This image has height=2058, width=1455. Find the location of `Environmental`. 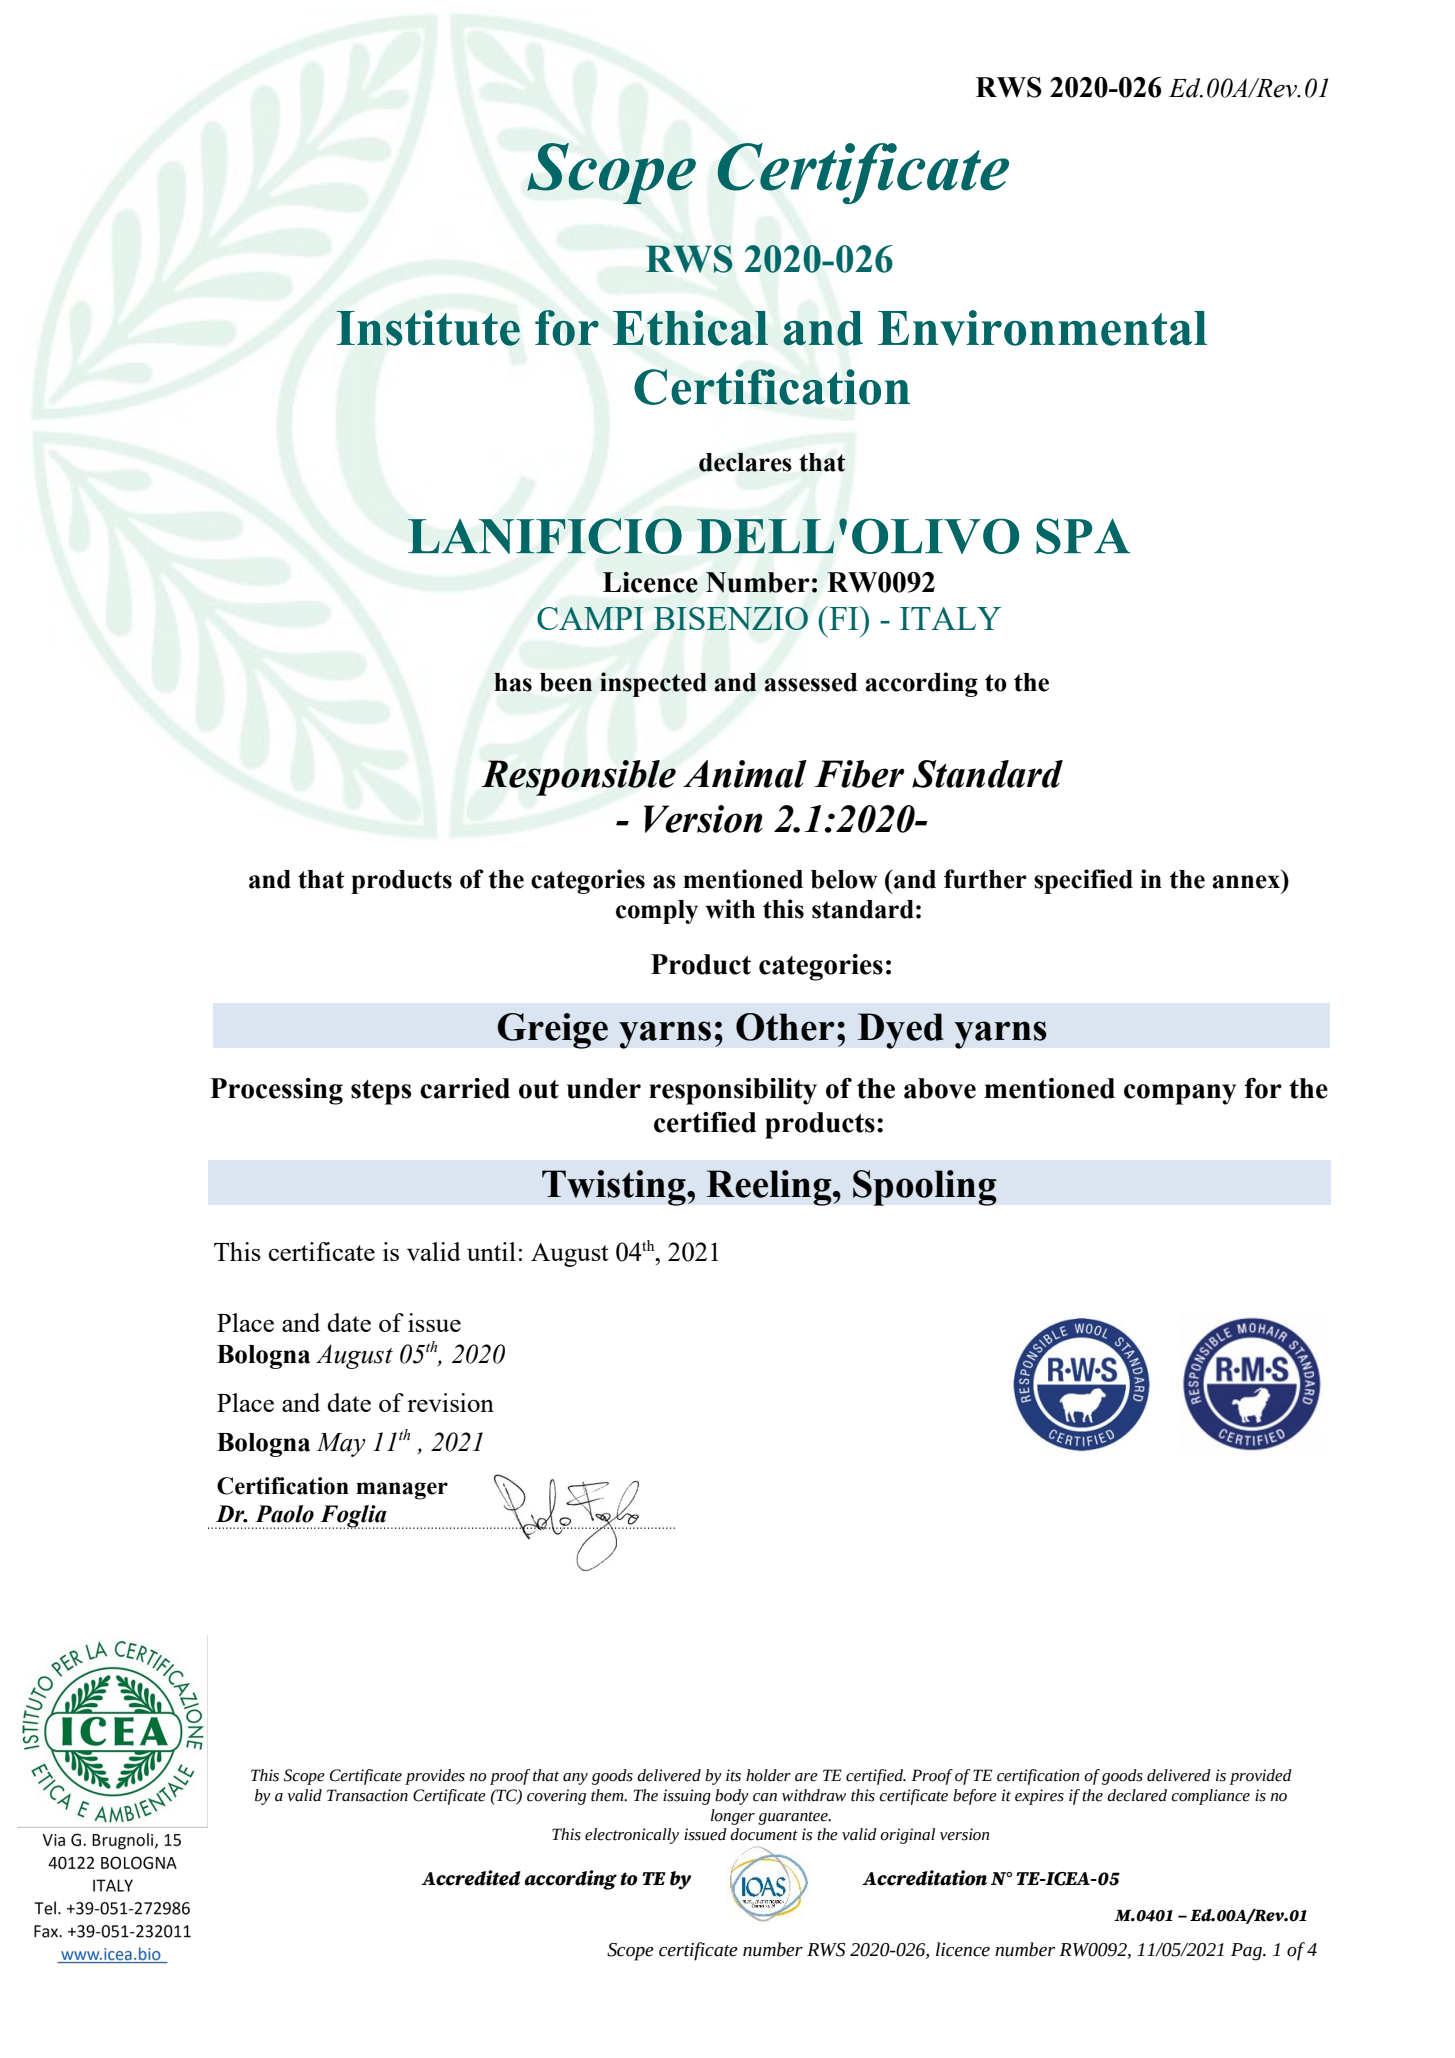

Environmental is located at coordinates (1042, 328).
